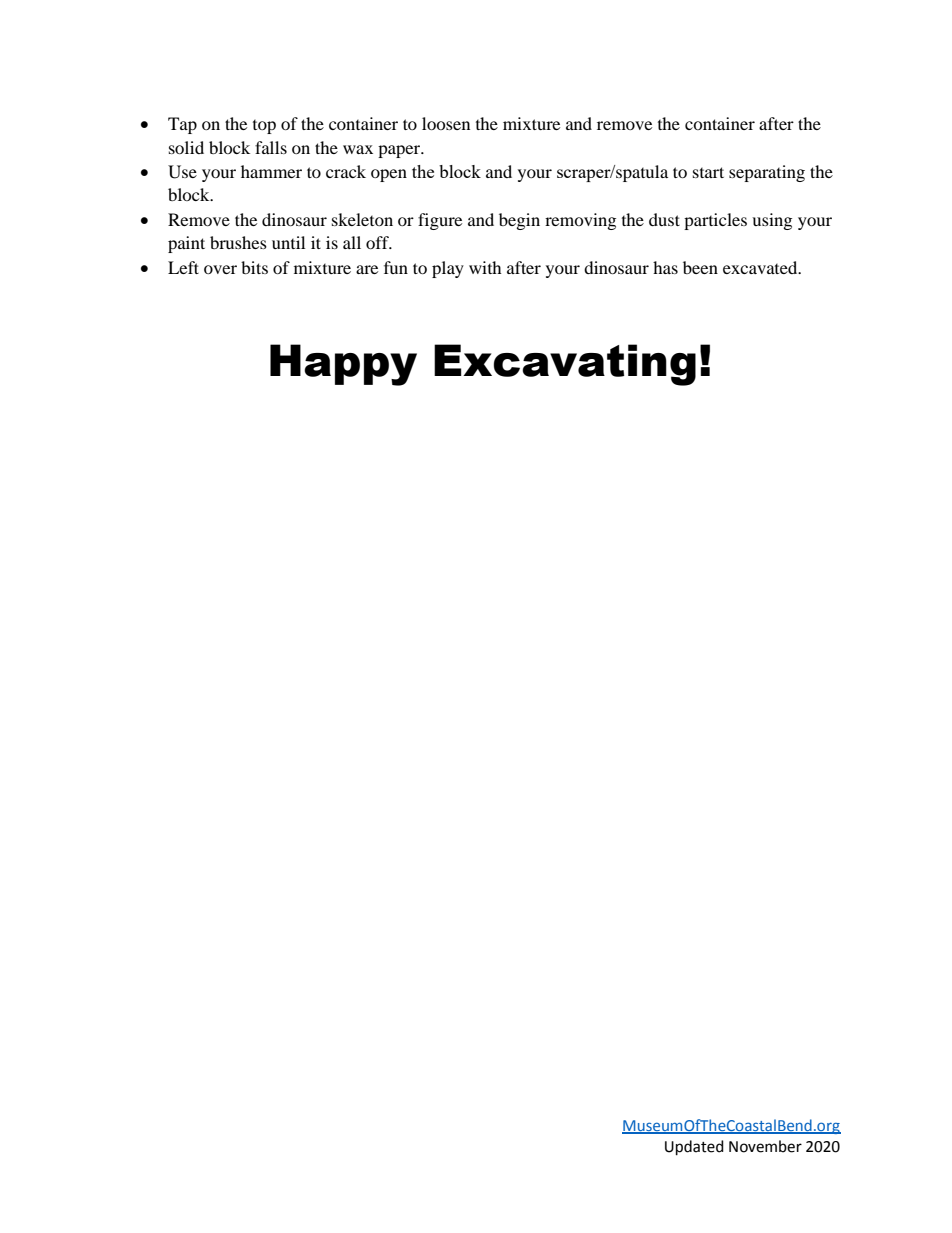  I want to click on Updated, so click(694, 1148).
